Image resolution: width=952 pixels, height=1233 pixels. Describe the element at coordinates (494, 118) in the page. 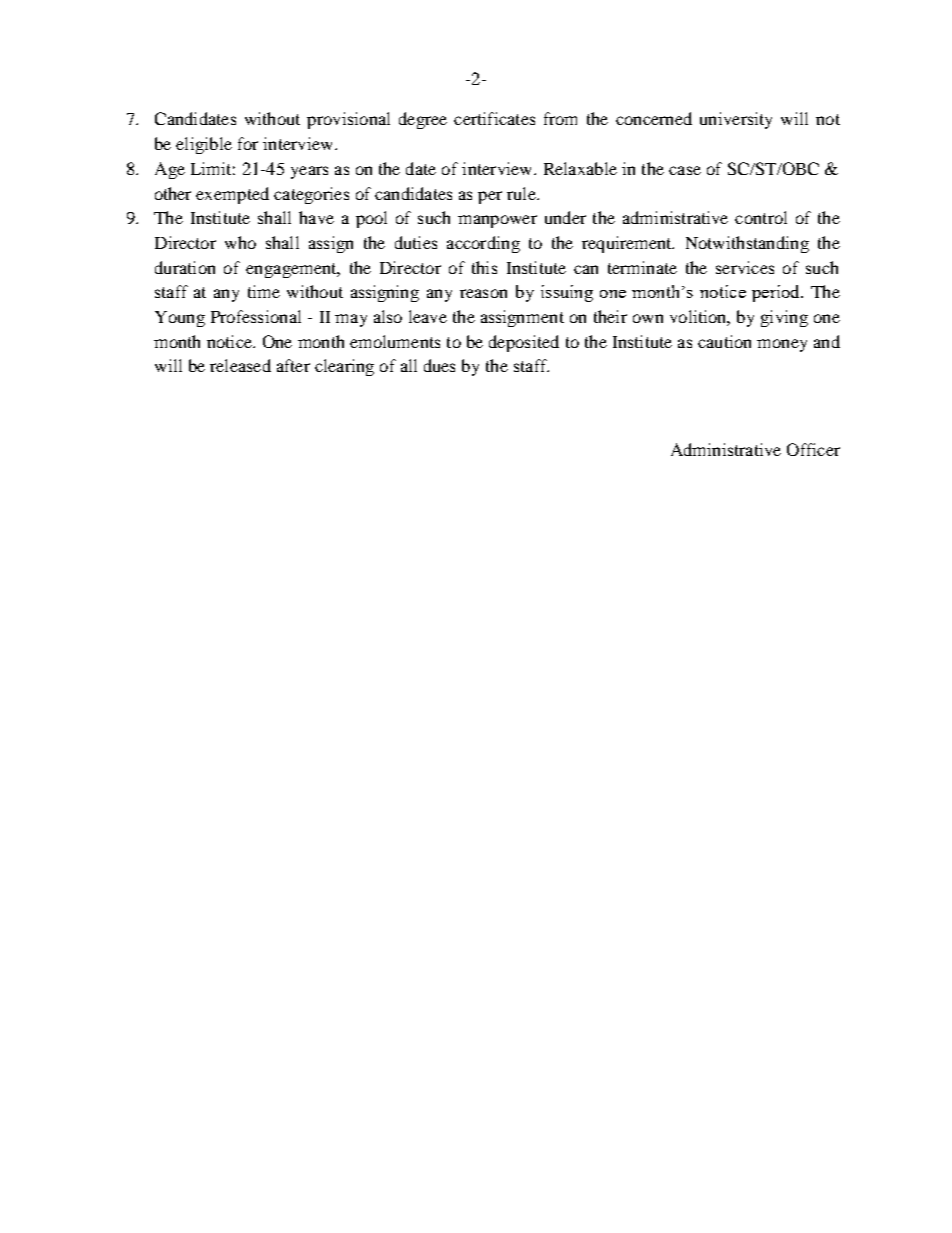

I see `certificates` at that location.
